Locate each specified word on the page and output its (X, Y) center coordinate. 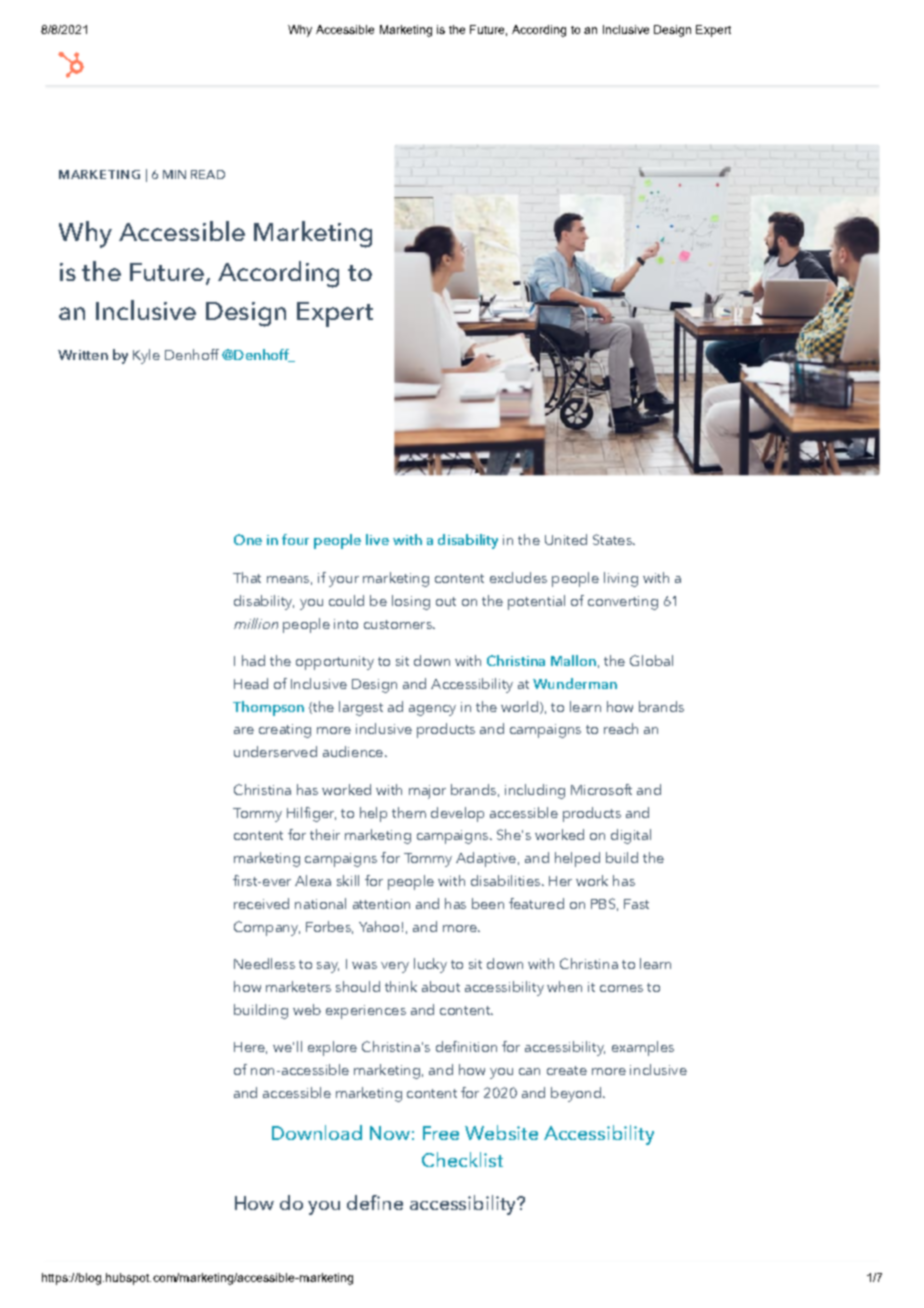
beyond (576, 1094)
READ (208, 174)
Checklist (462, 1159)
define (375, 1202)
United (566, 539)
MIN (174, 174)
